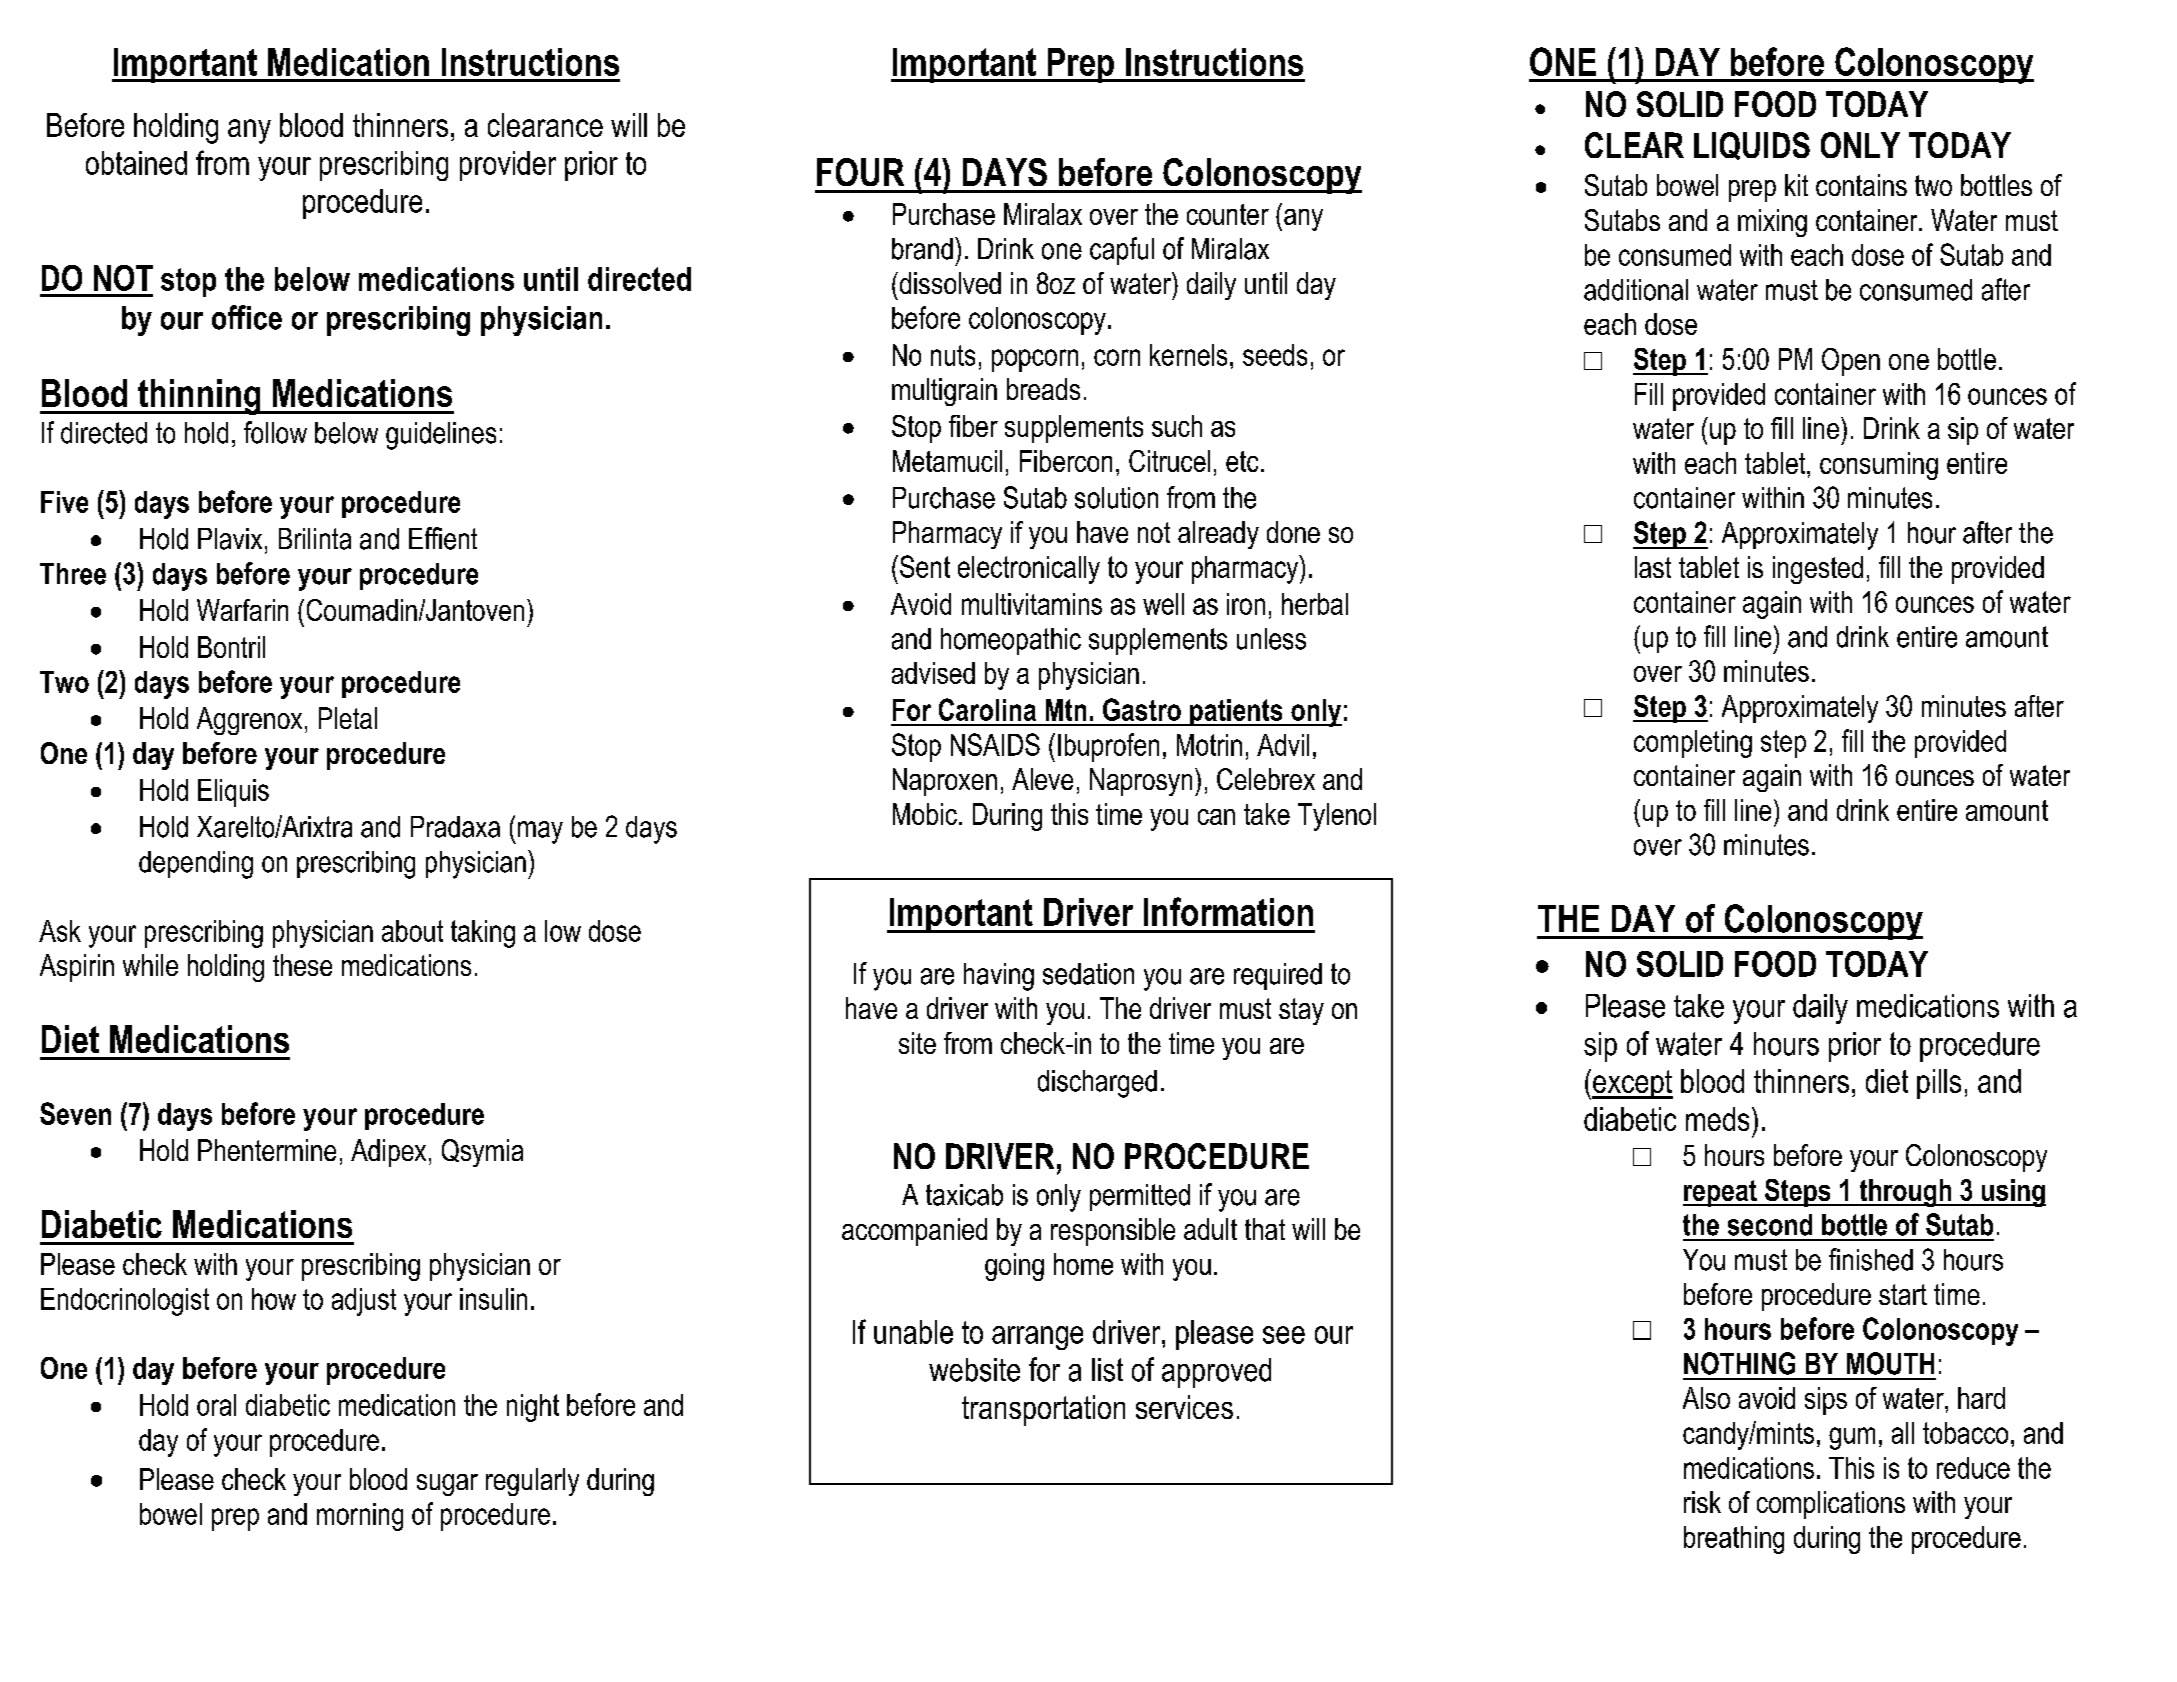 This document has width=2177, height=1682. What do you see at coordinates (1042, 779) in the document?
I see `Aleve` at bounding box center [1042, 779].
